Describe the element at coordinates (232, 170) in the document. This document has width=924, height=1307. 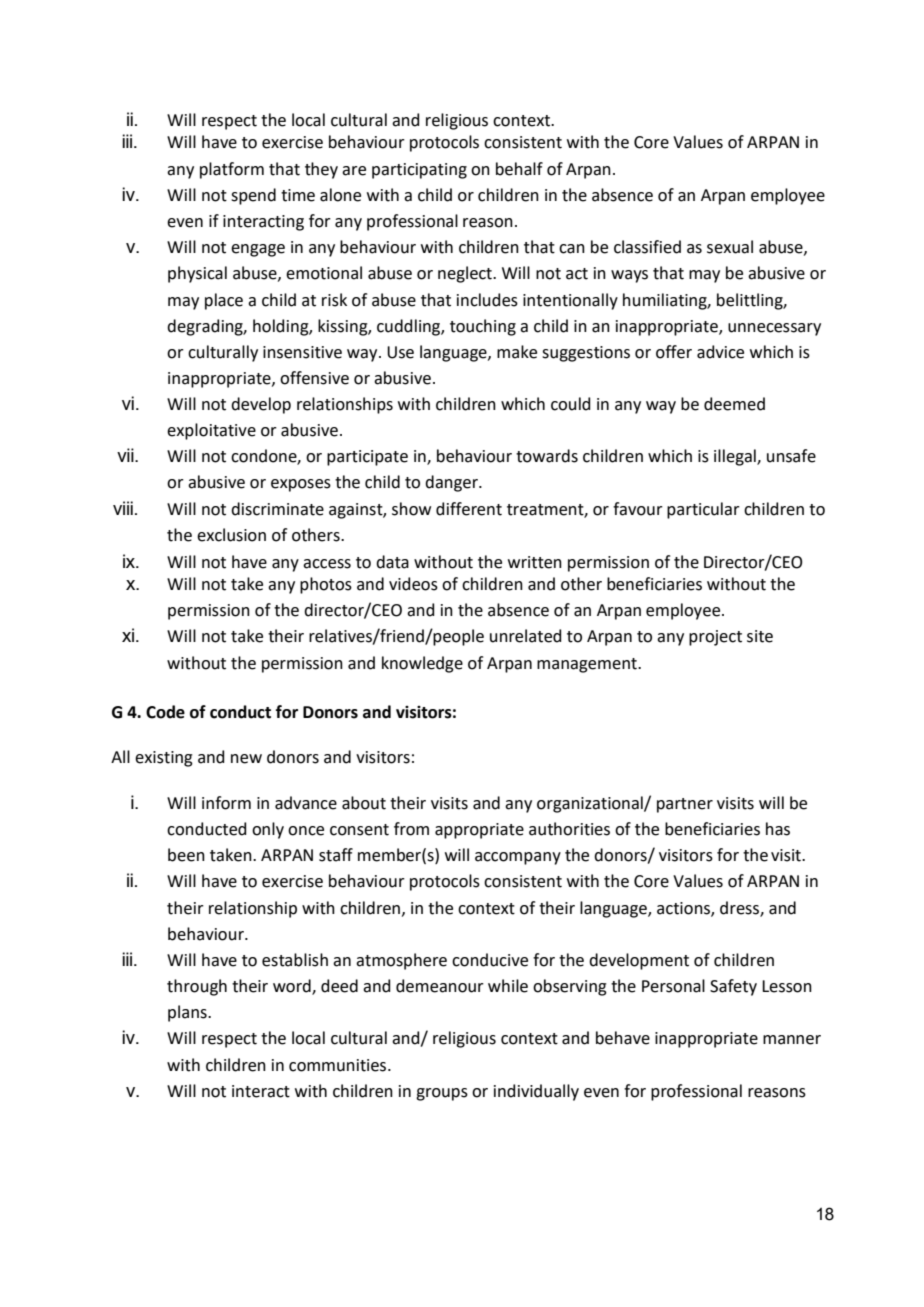
I see `platform` at that location.
